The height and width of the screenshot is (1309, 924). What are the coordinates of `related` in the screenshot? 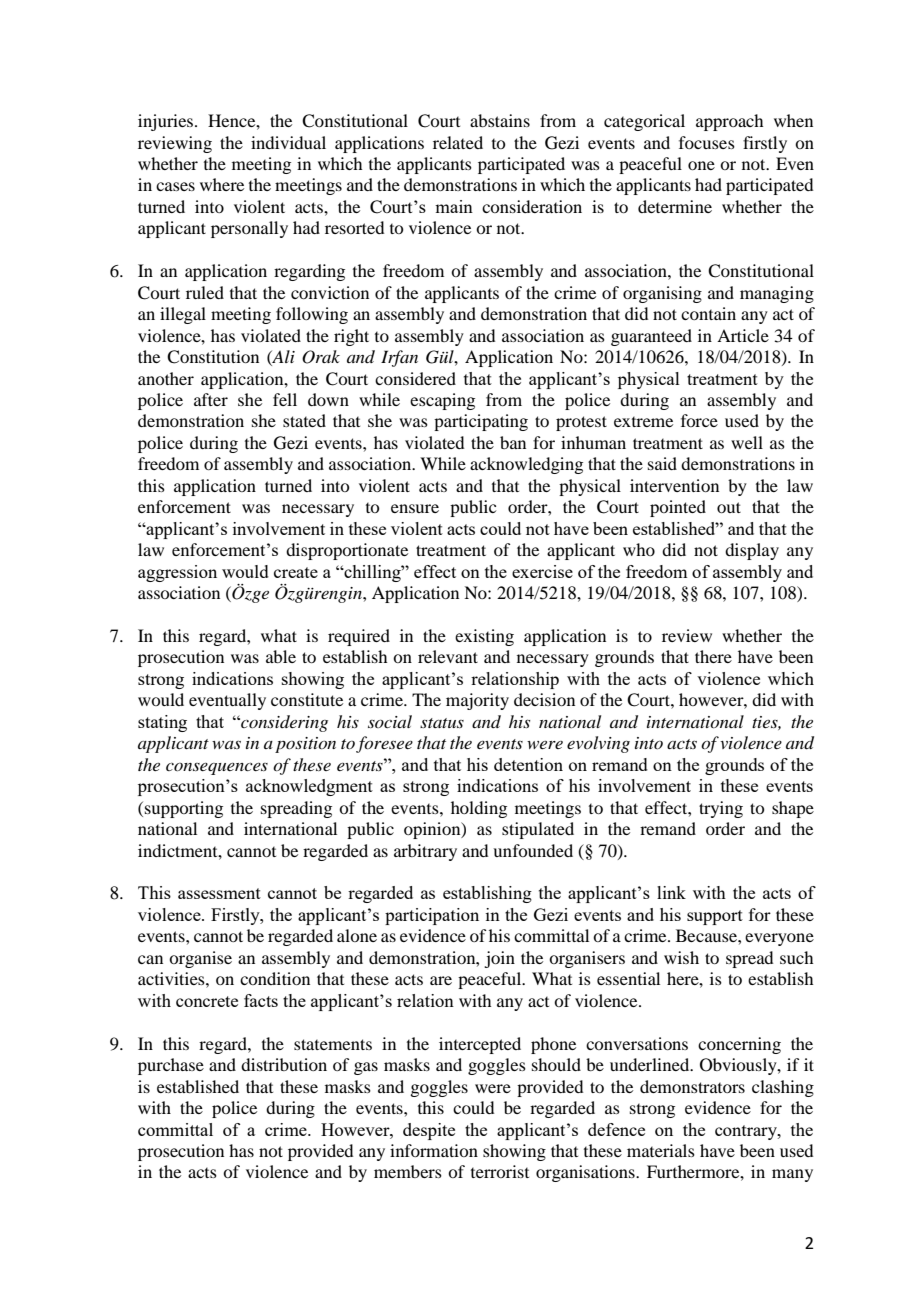 It's located at (458, 142).
